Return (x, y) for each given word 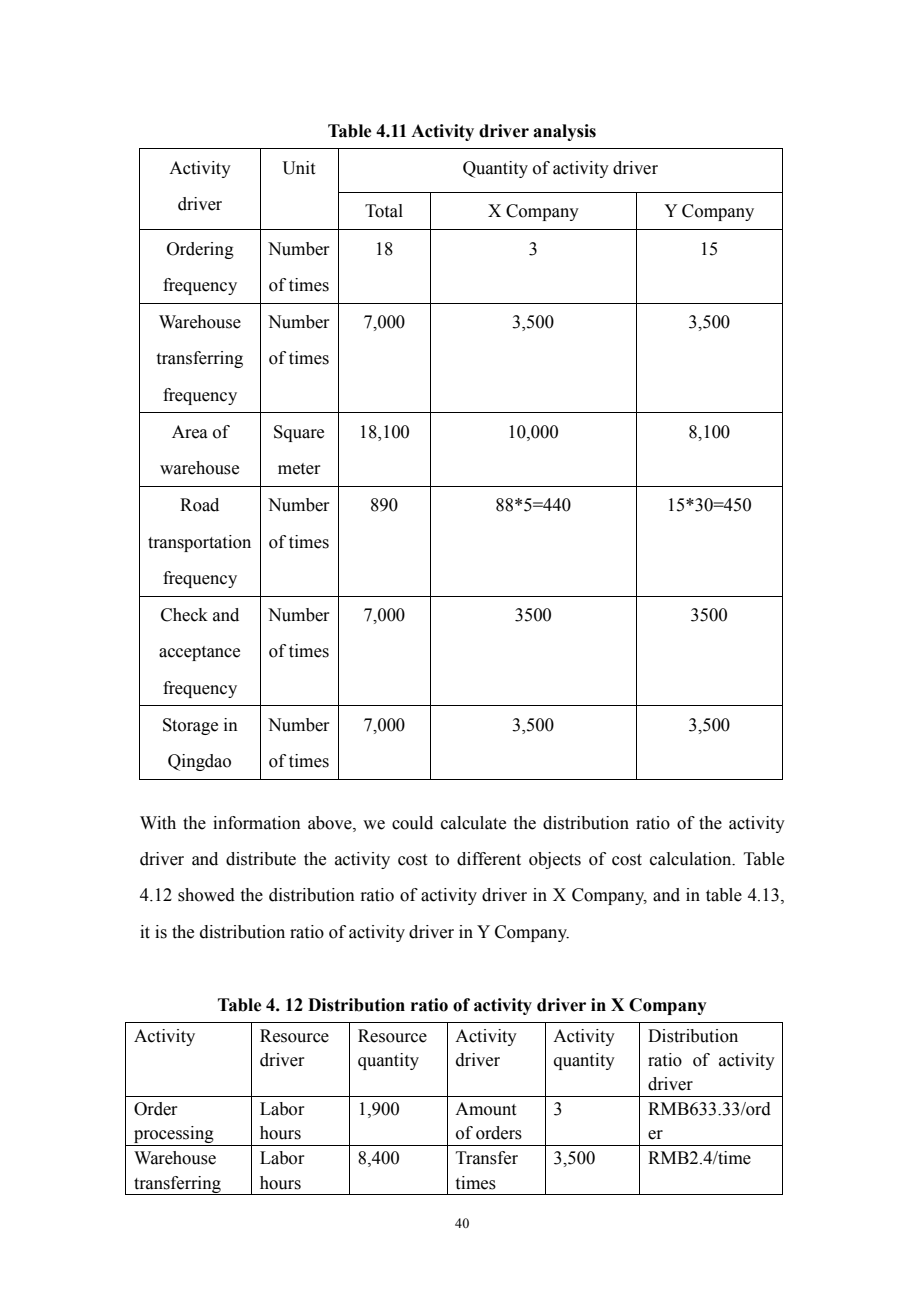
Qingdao (199, 762)
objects (555, 860)
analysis (564, 132)
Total (384, 211)
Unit (298, 168)
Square (299, 433)
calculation (692, 859)
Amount (485, 1109)
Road (199, 505)
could (412, 823)
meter (299, 469)
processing (174, 1136)
